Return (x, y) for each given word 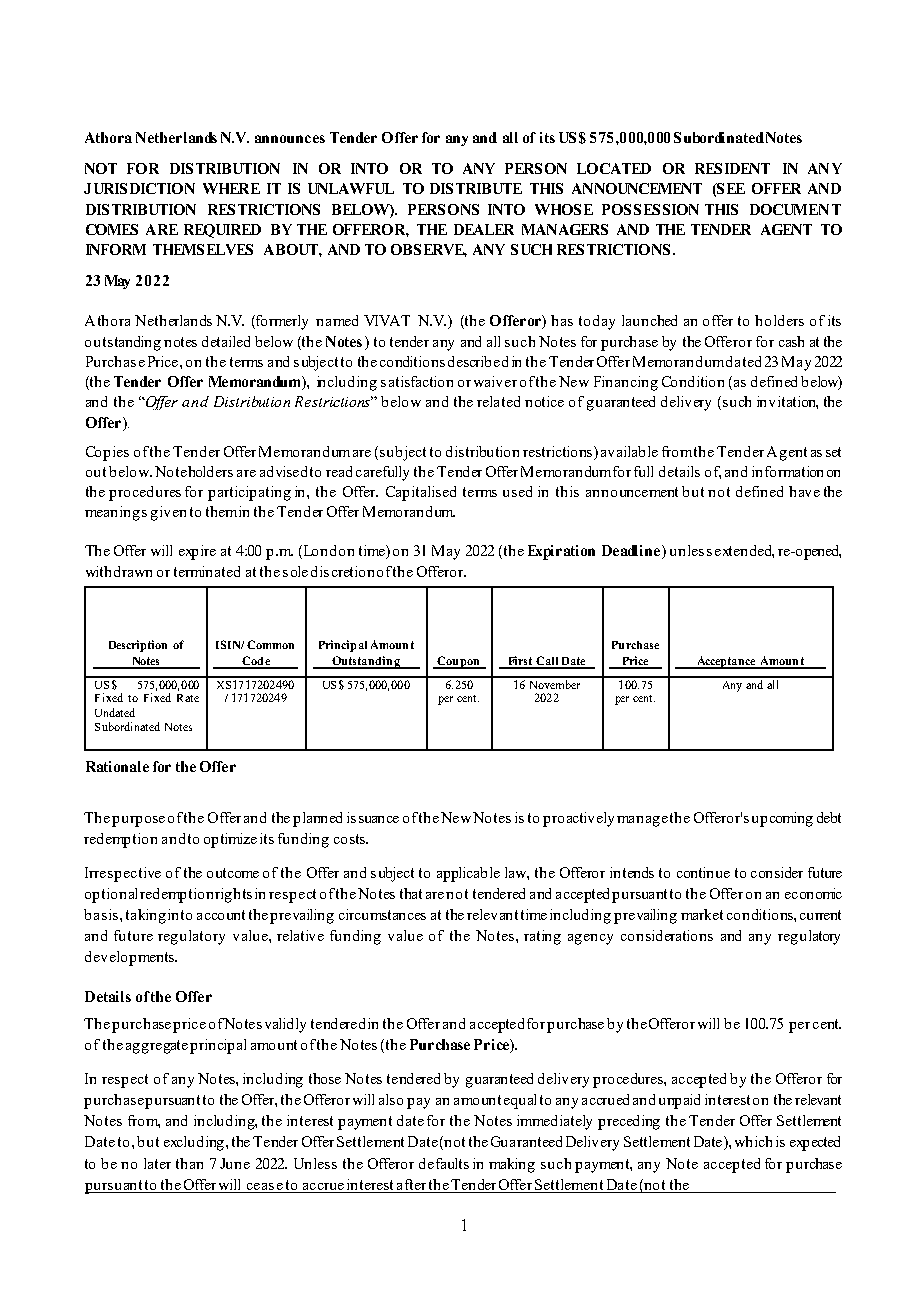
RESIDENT (732, 168)
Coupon (458, 662)
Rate (188, 698)
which (753, 1141)
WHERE (231, 188)
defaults (444, 1163)
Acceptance (726, 662)
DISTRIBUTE (476, 188)
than (189, 1163)
